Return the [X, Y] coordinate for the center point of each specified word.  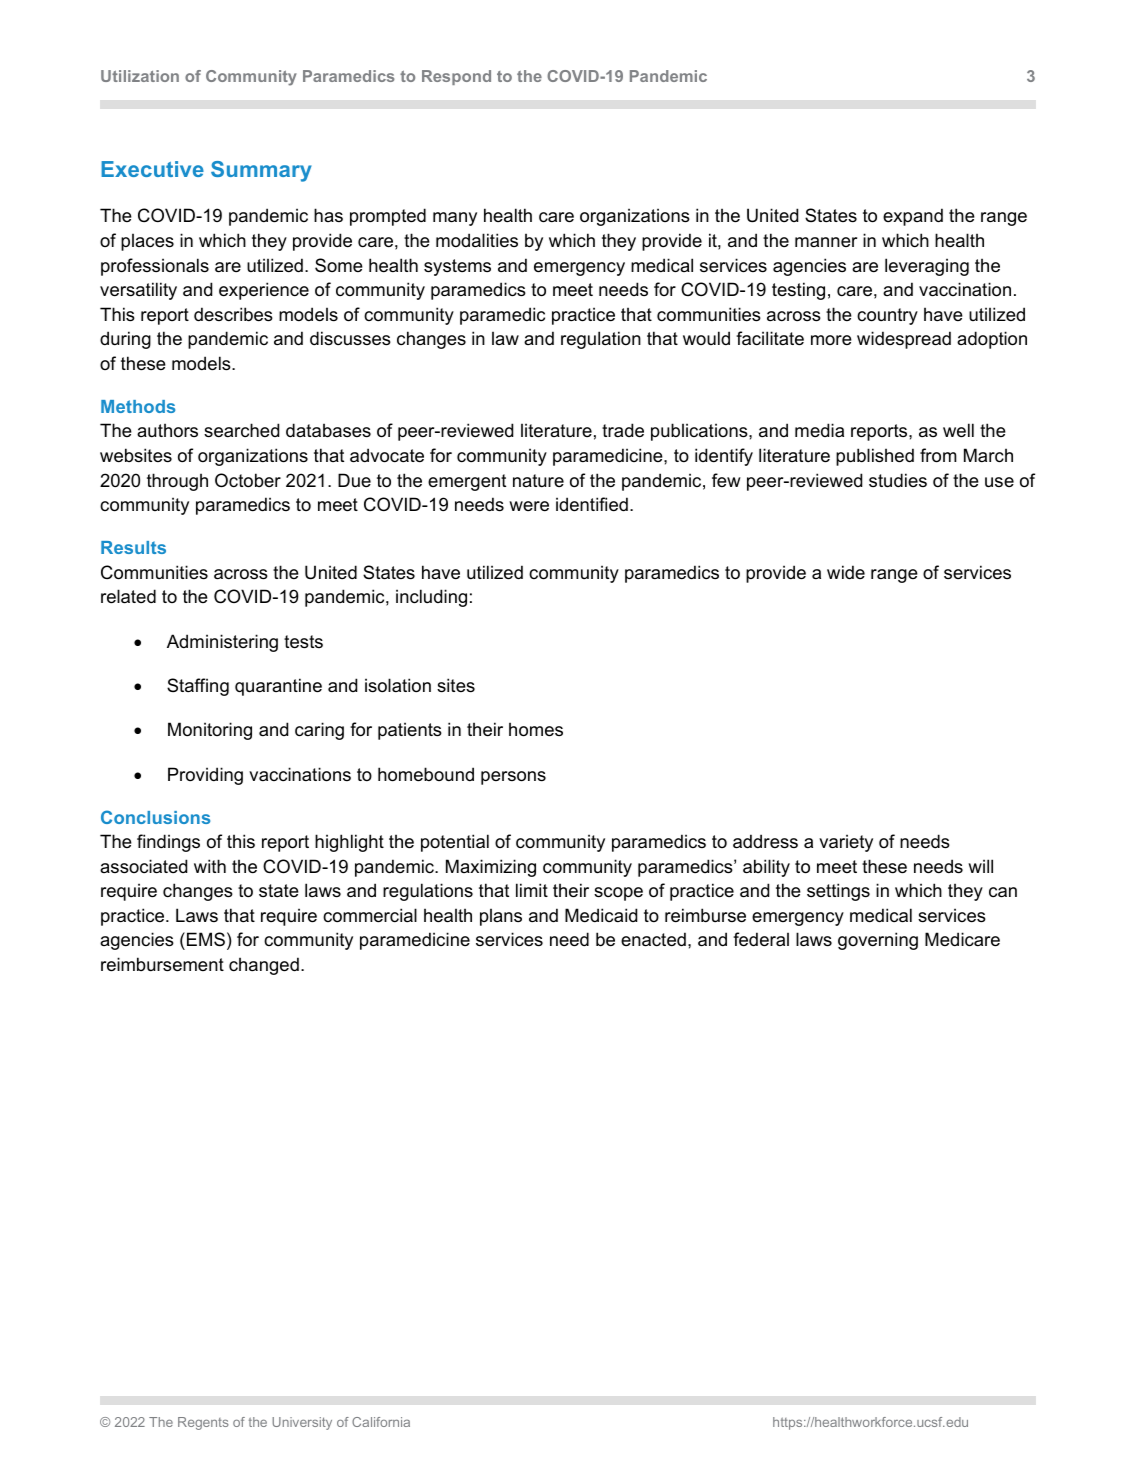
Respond [456, 77]
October [248, 480]
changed [264, 966]
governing [878, 941]
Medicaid [601, 915]
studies [898, 480]
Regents [203, 1423]
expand [913, 217]
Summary [261, 171]
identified [592, 504]
